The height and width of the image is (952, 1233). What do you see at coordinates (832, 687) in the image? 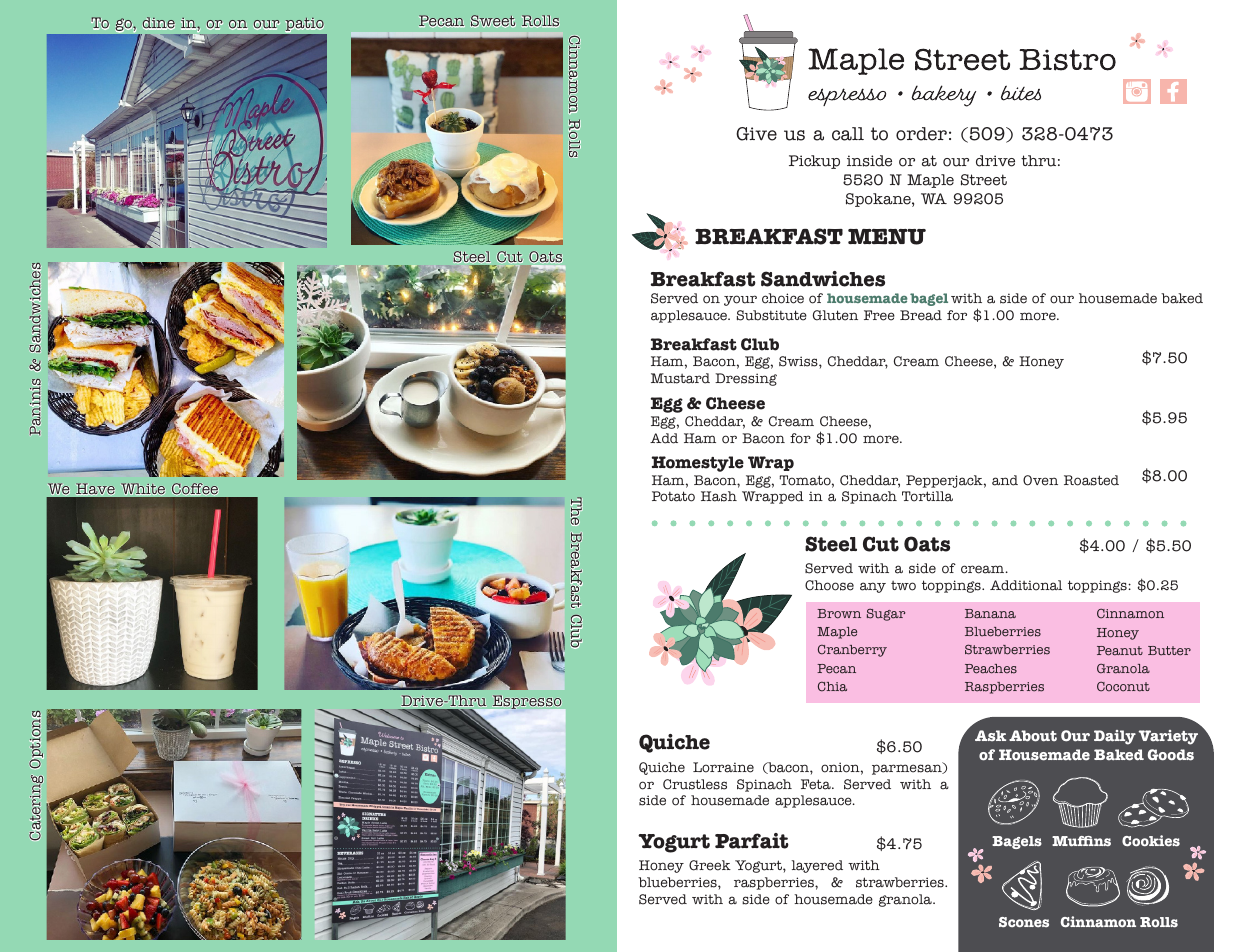
I see `Chia` at bounding box center [832, 687].
